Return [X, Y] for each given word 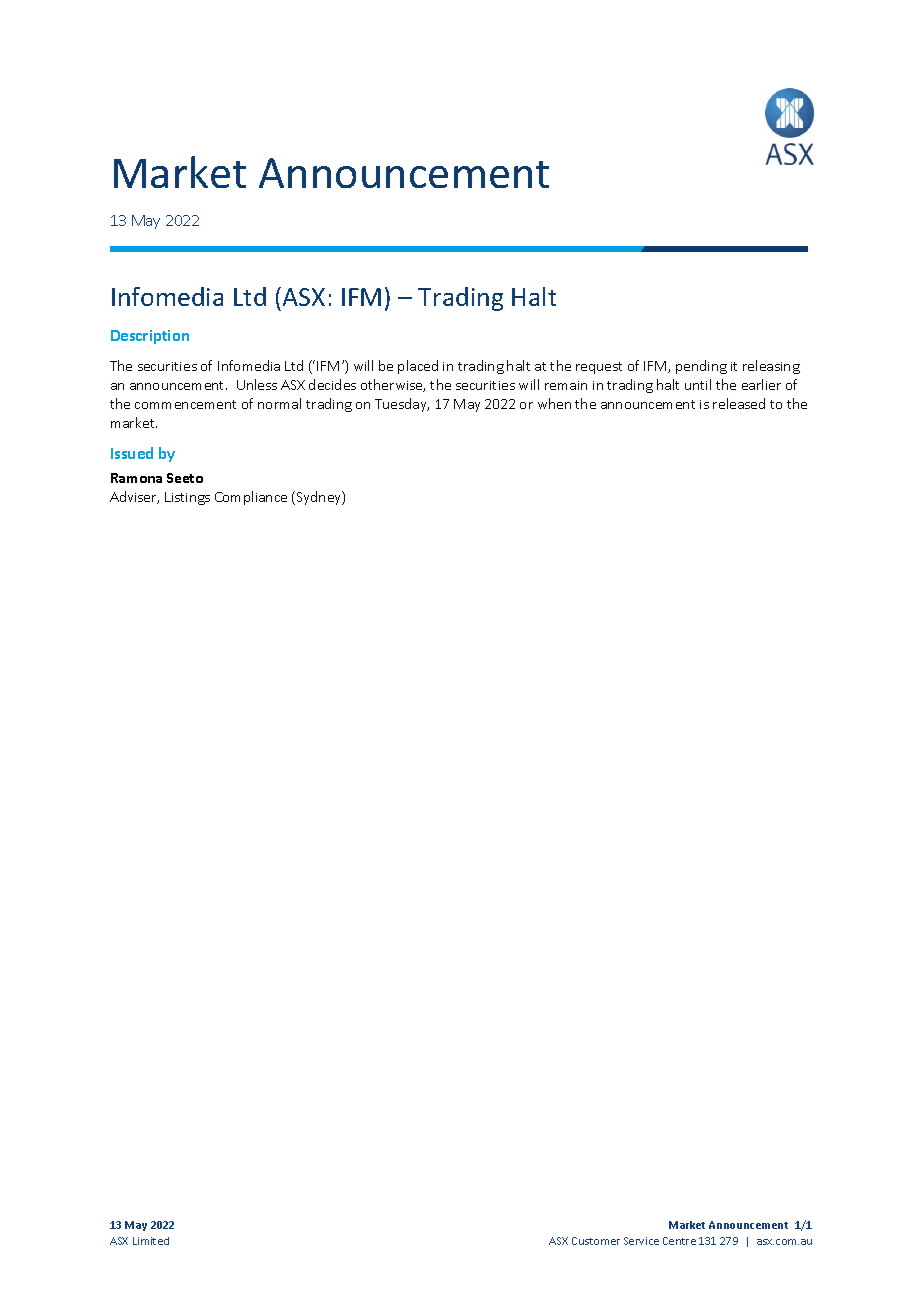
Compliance [251, 498]
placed [418, 367]
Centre [679, 1241]
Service [641, 1241]
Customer [596, 1241]
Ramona [136, 478]
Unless [257, 384]
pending [701, 367]
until [698, 384]
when [554, 403]
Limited [151, 1241]
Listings [187, 498]
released [739, 403]
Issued [132, 453]
